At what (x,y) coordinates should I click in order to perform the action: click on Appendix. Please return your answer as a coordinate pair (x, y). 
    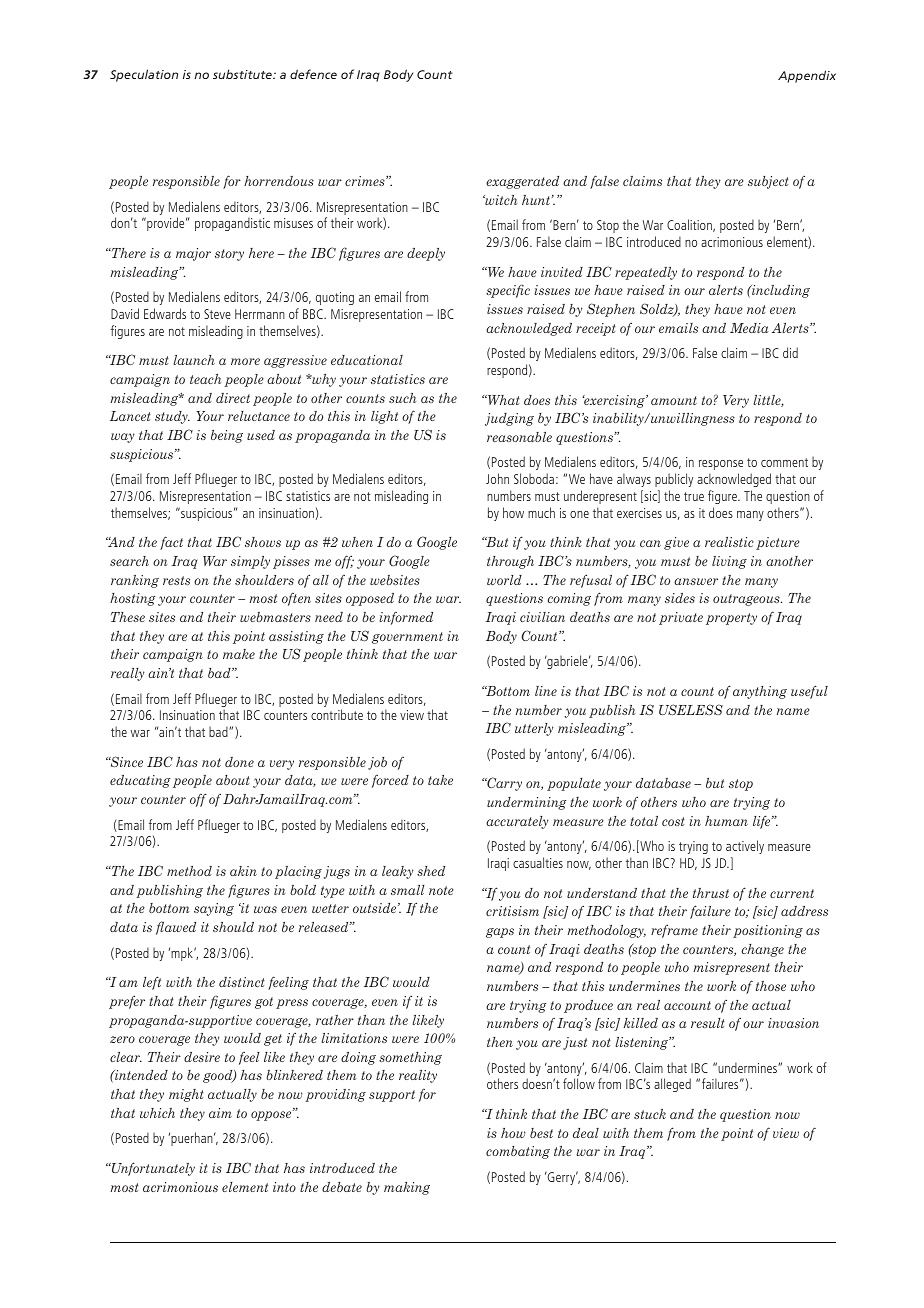
    Looking at the image, I should click on (807, 76).
